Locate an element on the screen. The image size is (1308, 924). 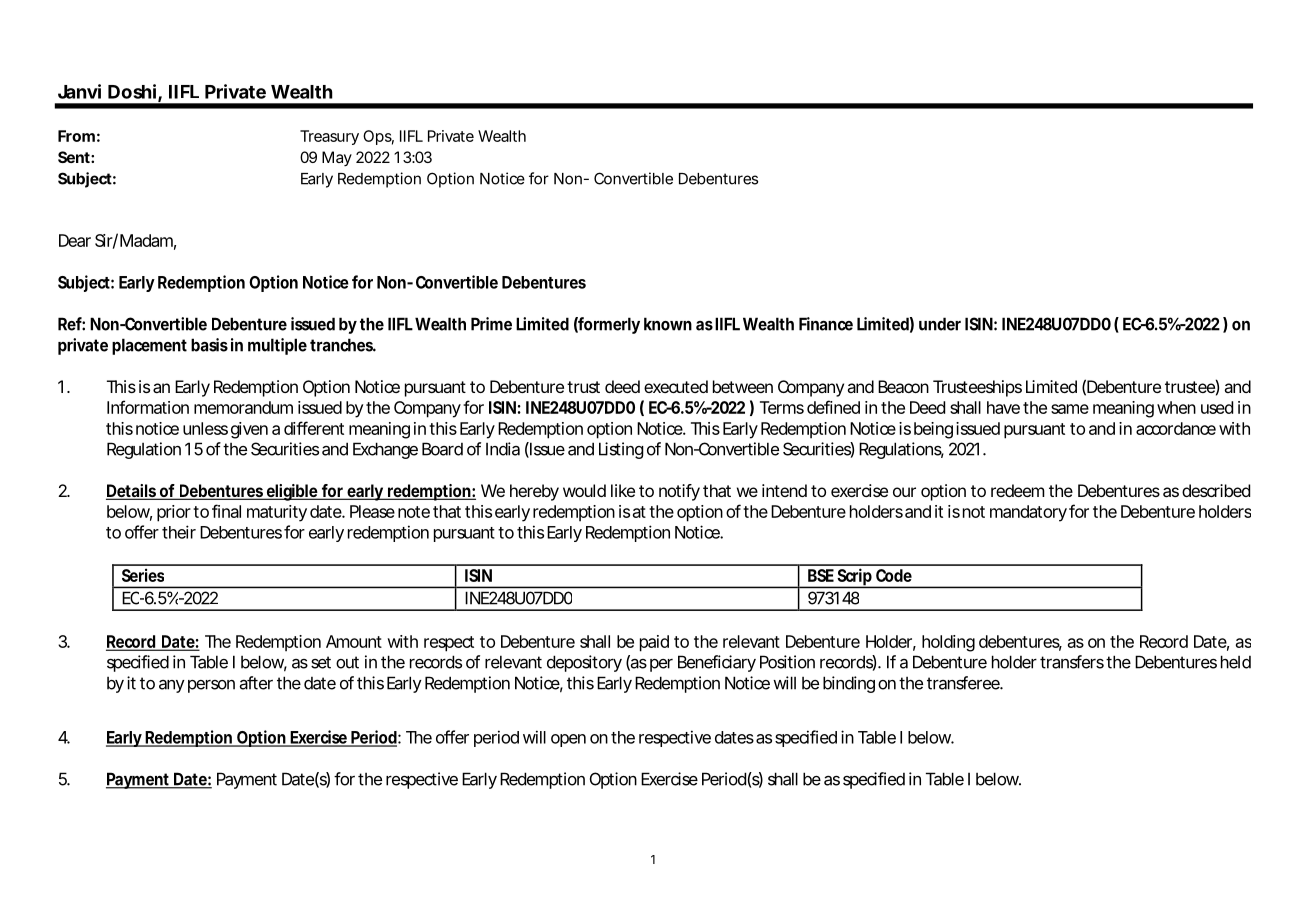
after is located at coordinates (256, 683).
